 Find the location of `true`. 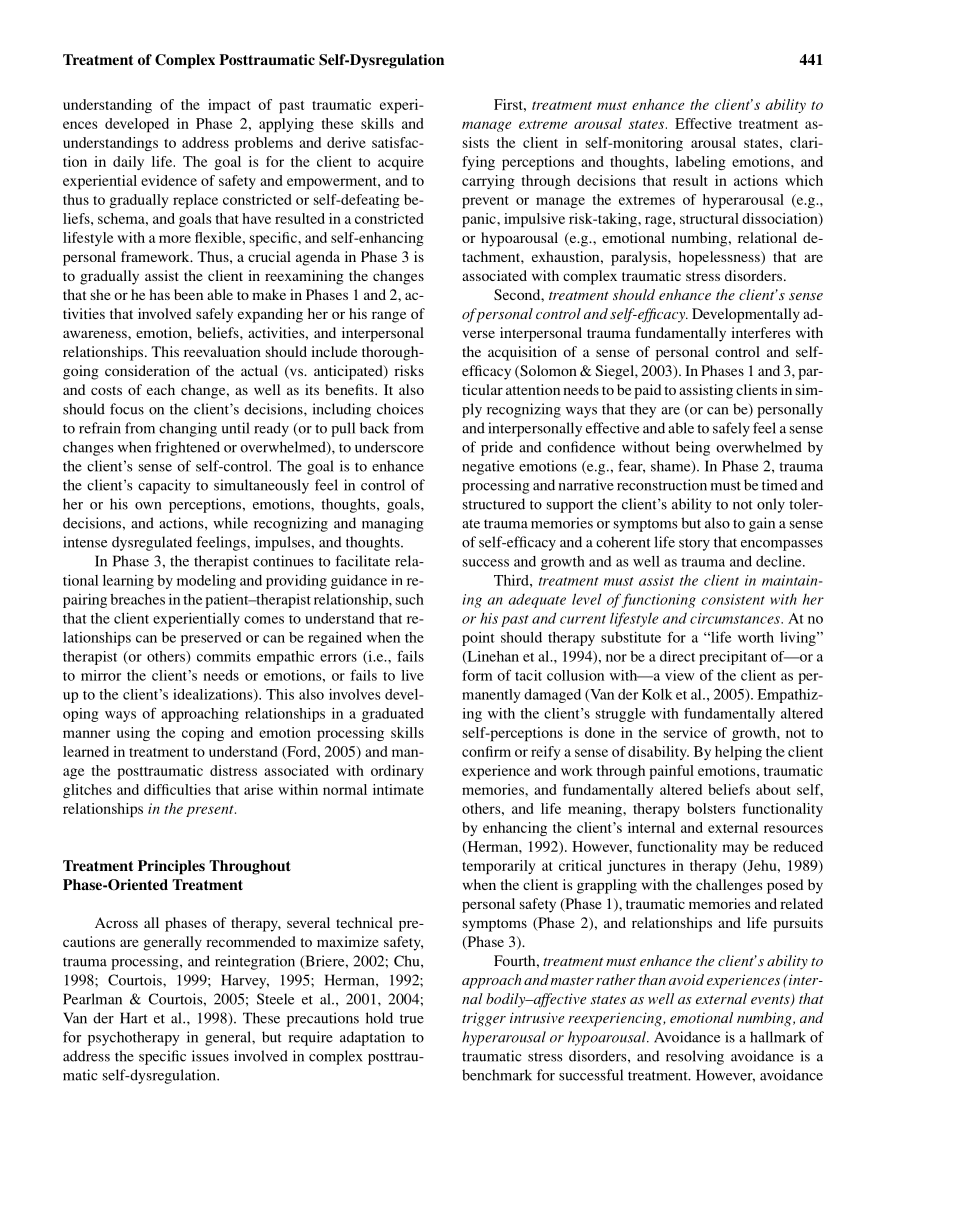

true is located at coordinates (412, 1019).
